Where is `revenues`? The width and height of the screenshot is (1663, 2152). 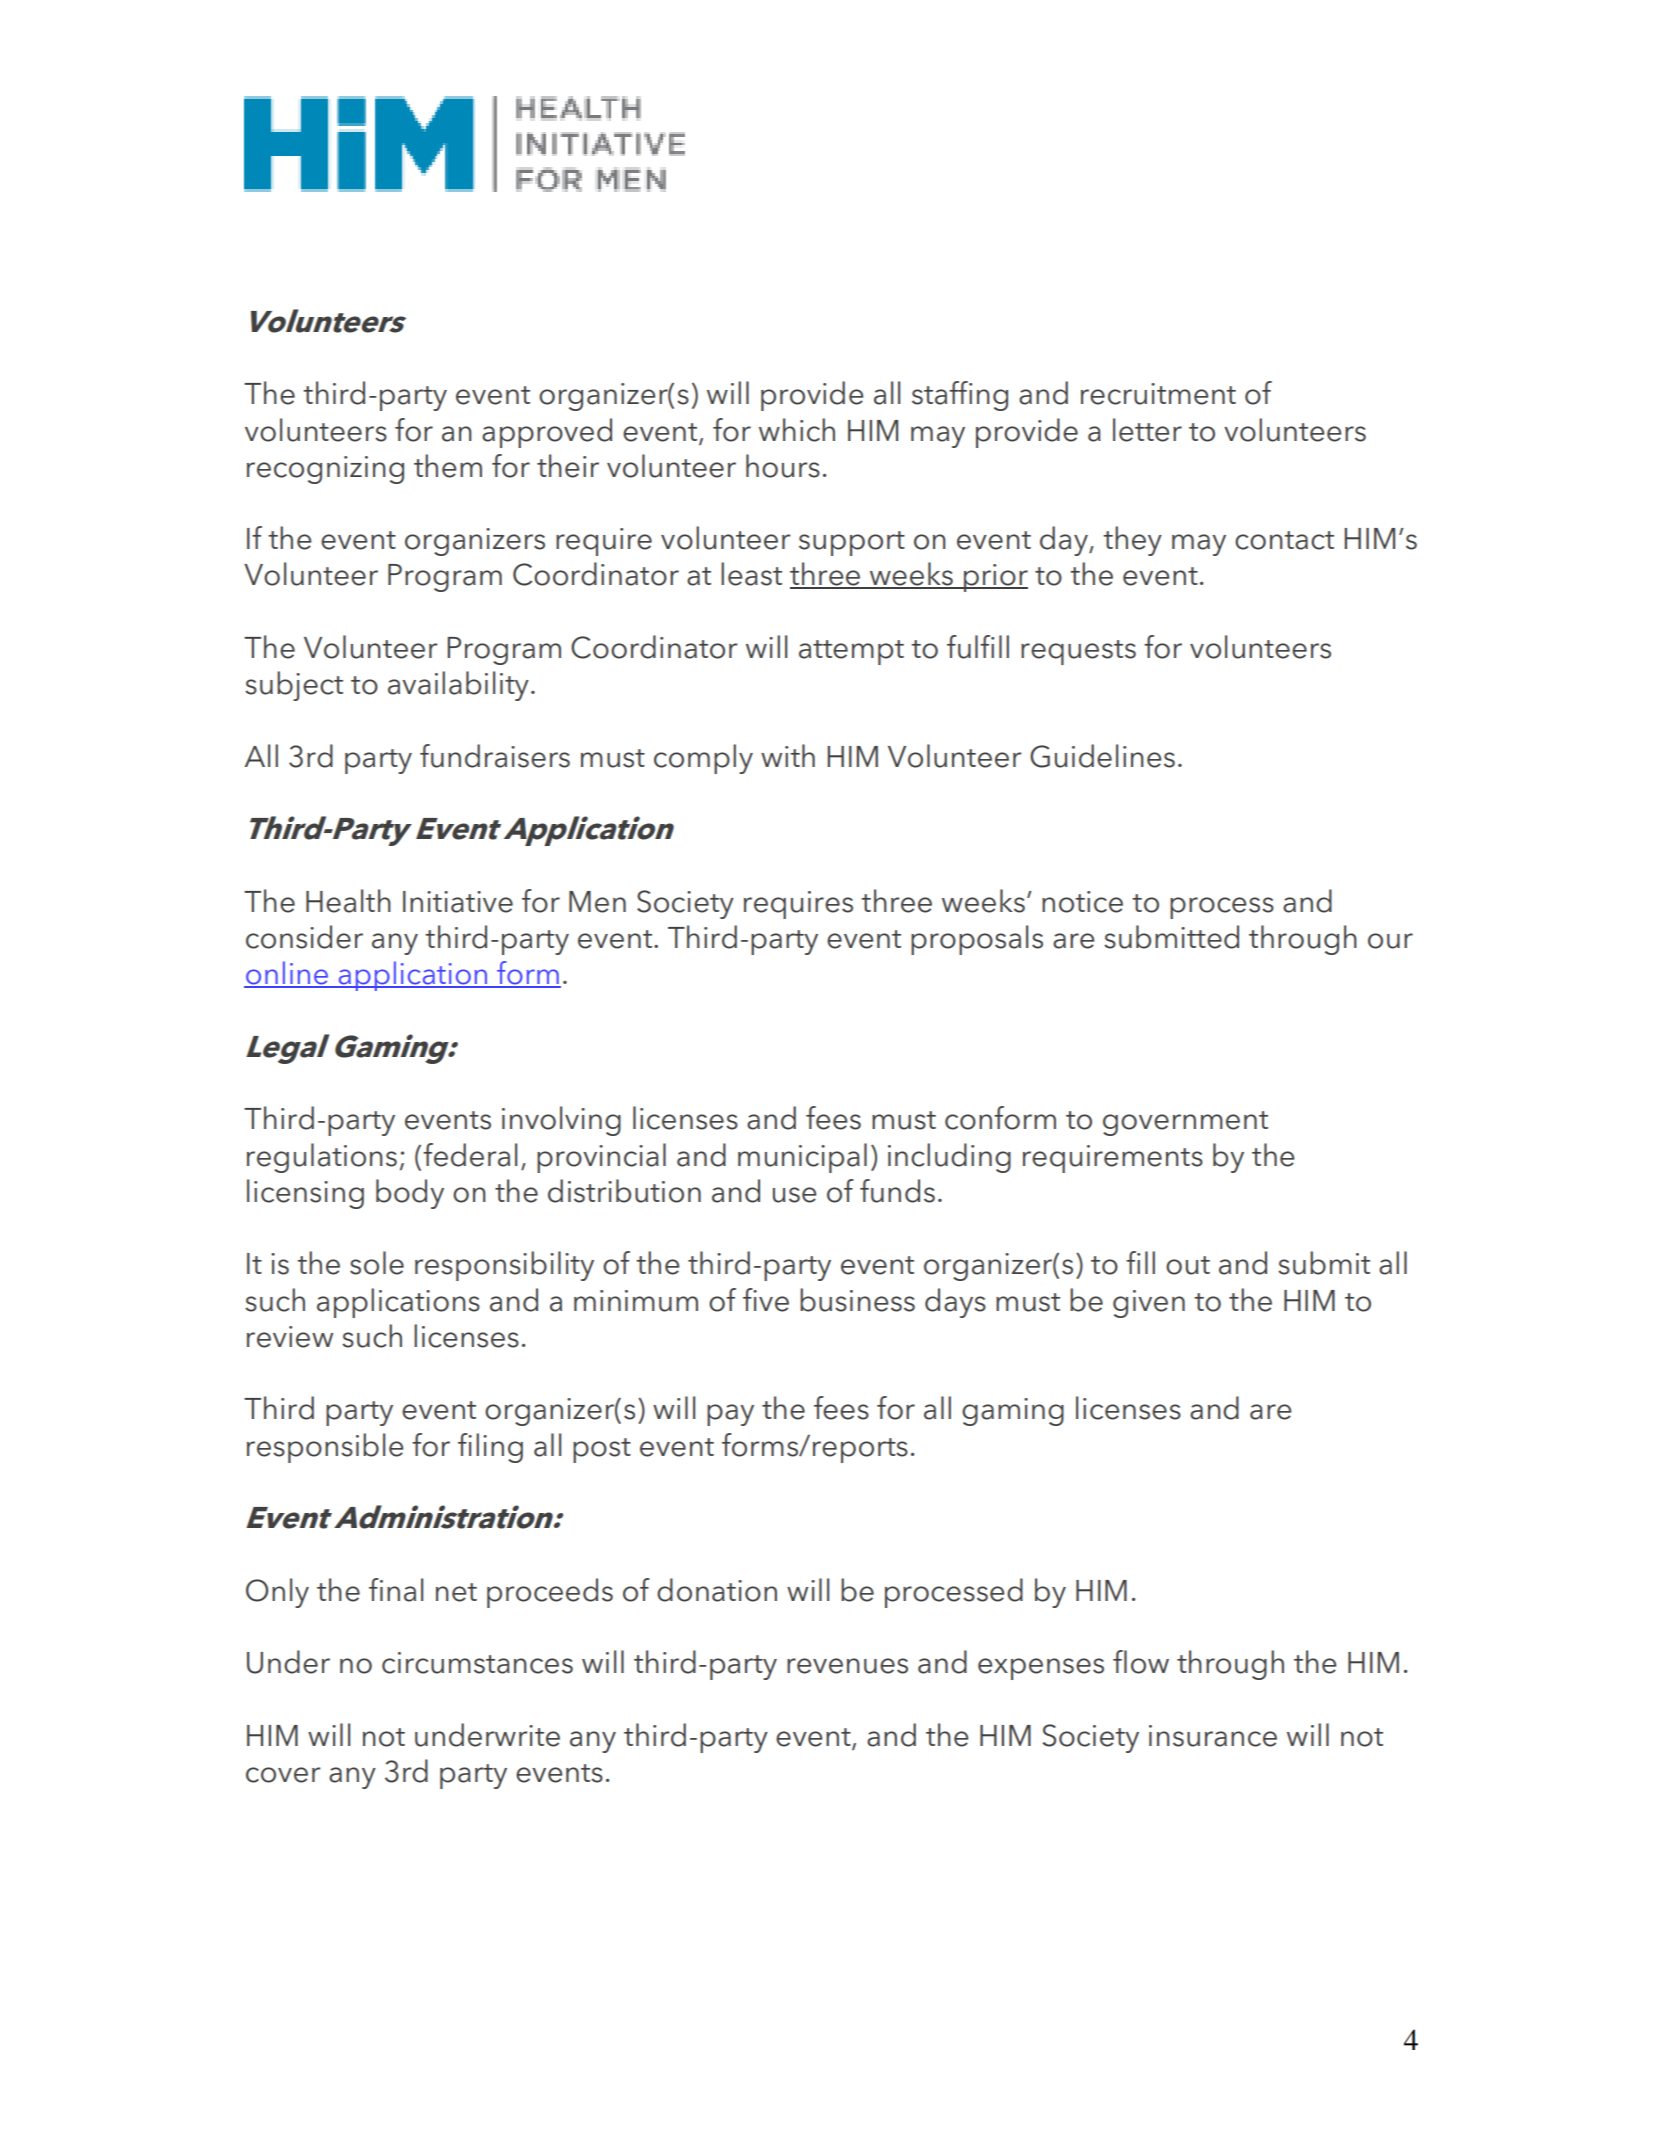 revenues is located at coordinates (847, 1666).
